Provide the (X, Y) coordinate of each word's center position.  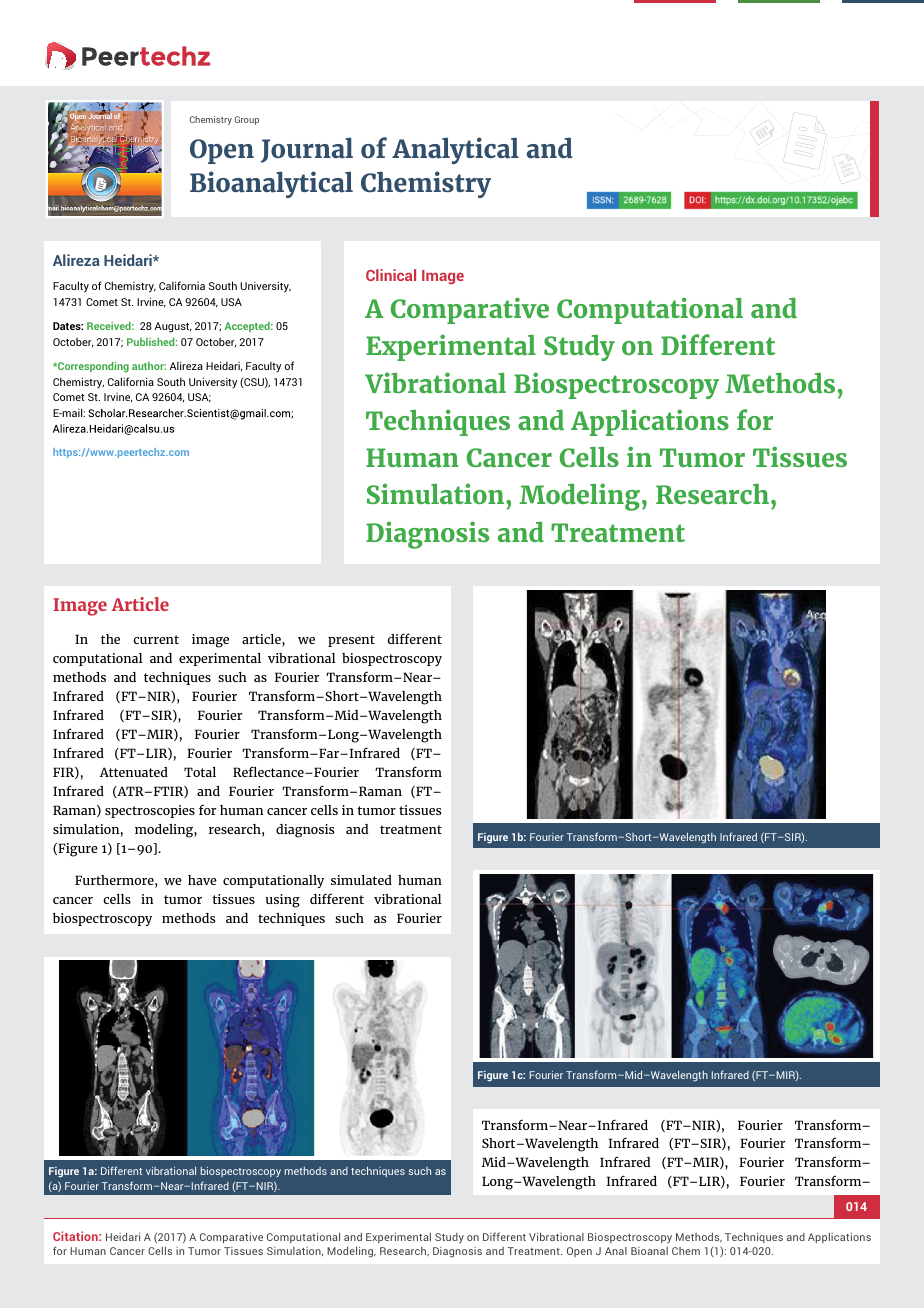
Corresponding (92, 367)
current (156, 639)
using (283, 901)
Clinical (391, 275)
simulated (361, 880)
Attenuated (134, 772)
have (202, 880)
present (351, 641)
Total (200, 772)
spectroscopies (150, 811)
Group (247, 120)
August (172, 327)
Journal (307, 150)
